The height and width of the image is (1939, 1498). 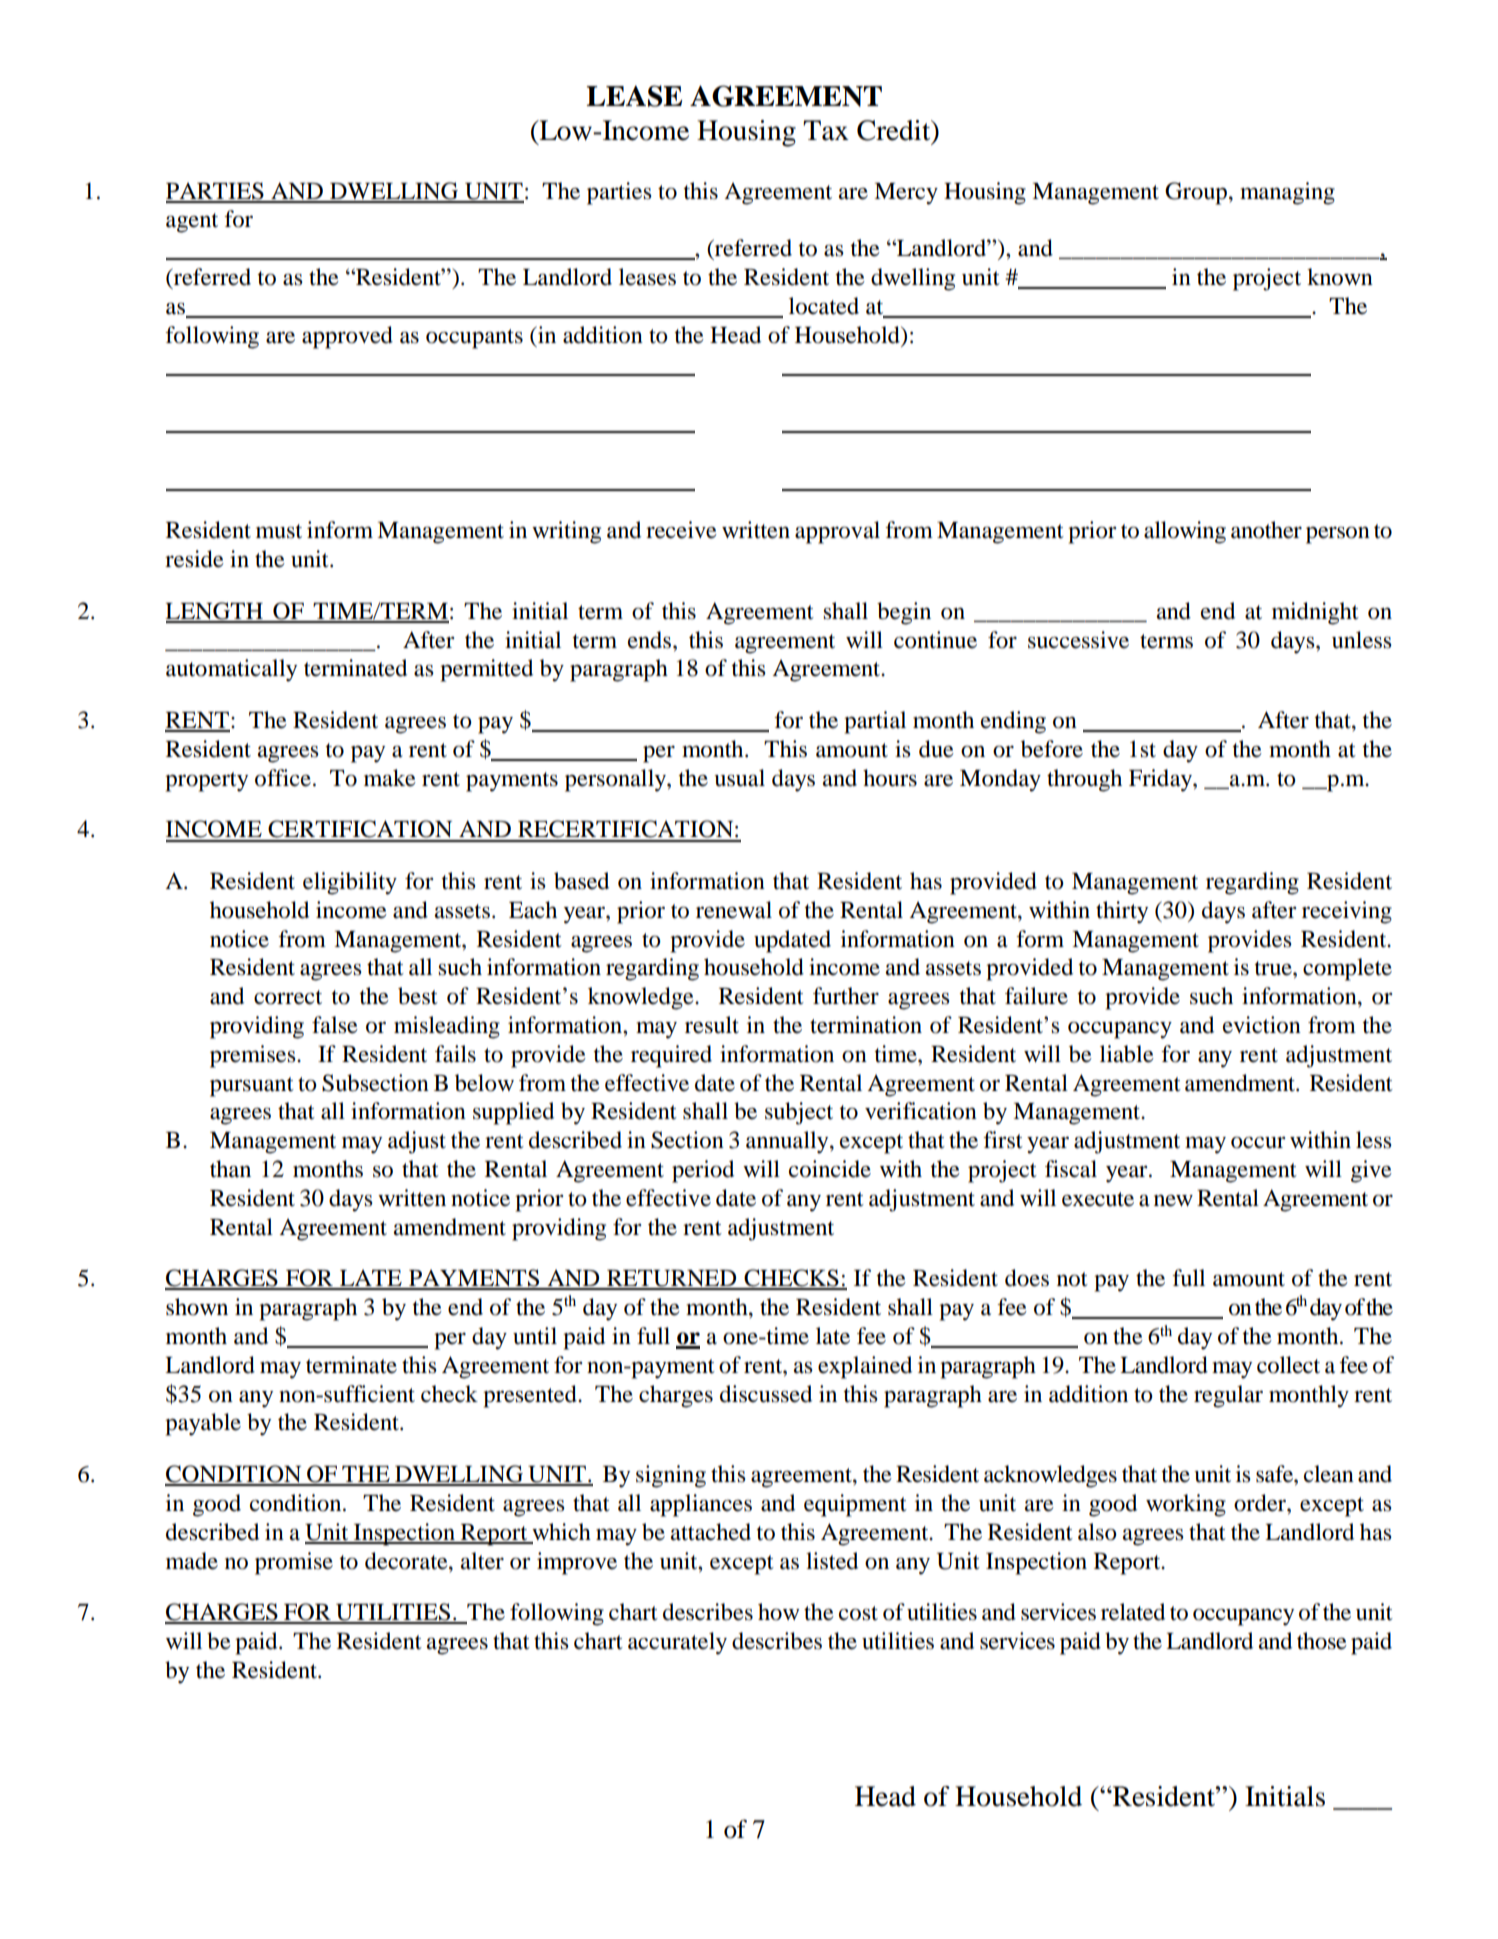 I want to click on thirty, so click(x=1122, y=912).
